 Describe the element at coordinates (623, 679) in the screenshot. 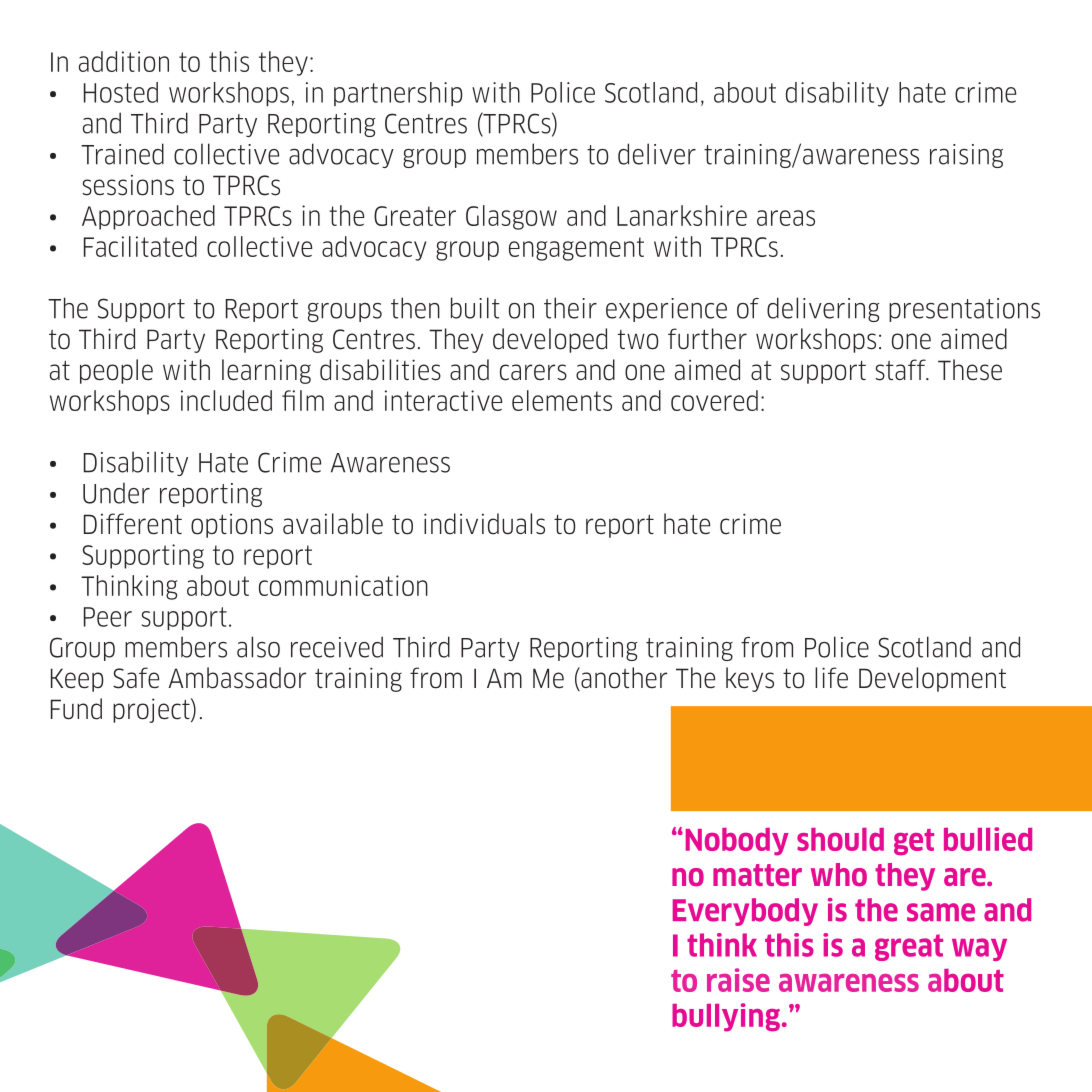

I see `another` at that location.
